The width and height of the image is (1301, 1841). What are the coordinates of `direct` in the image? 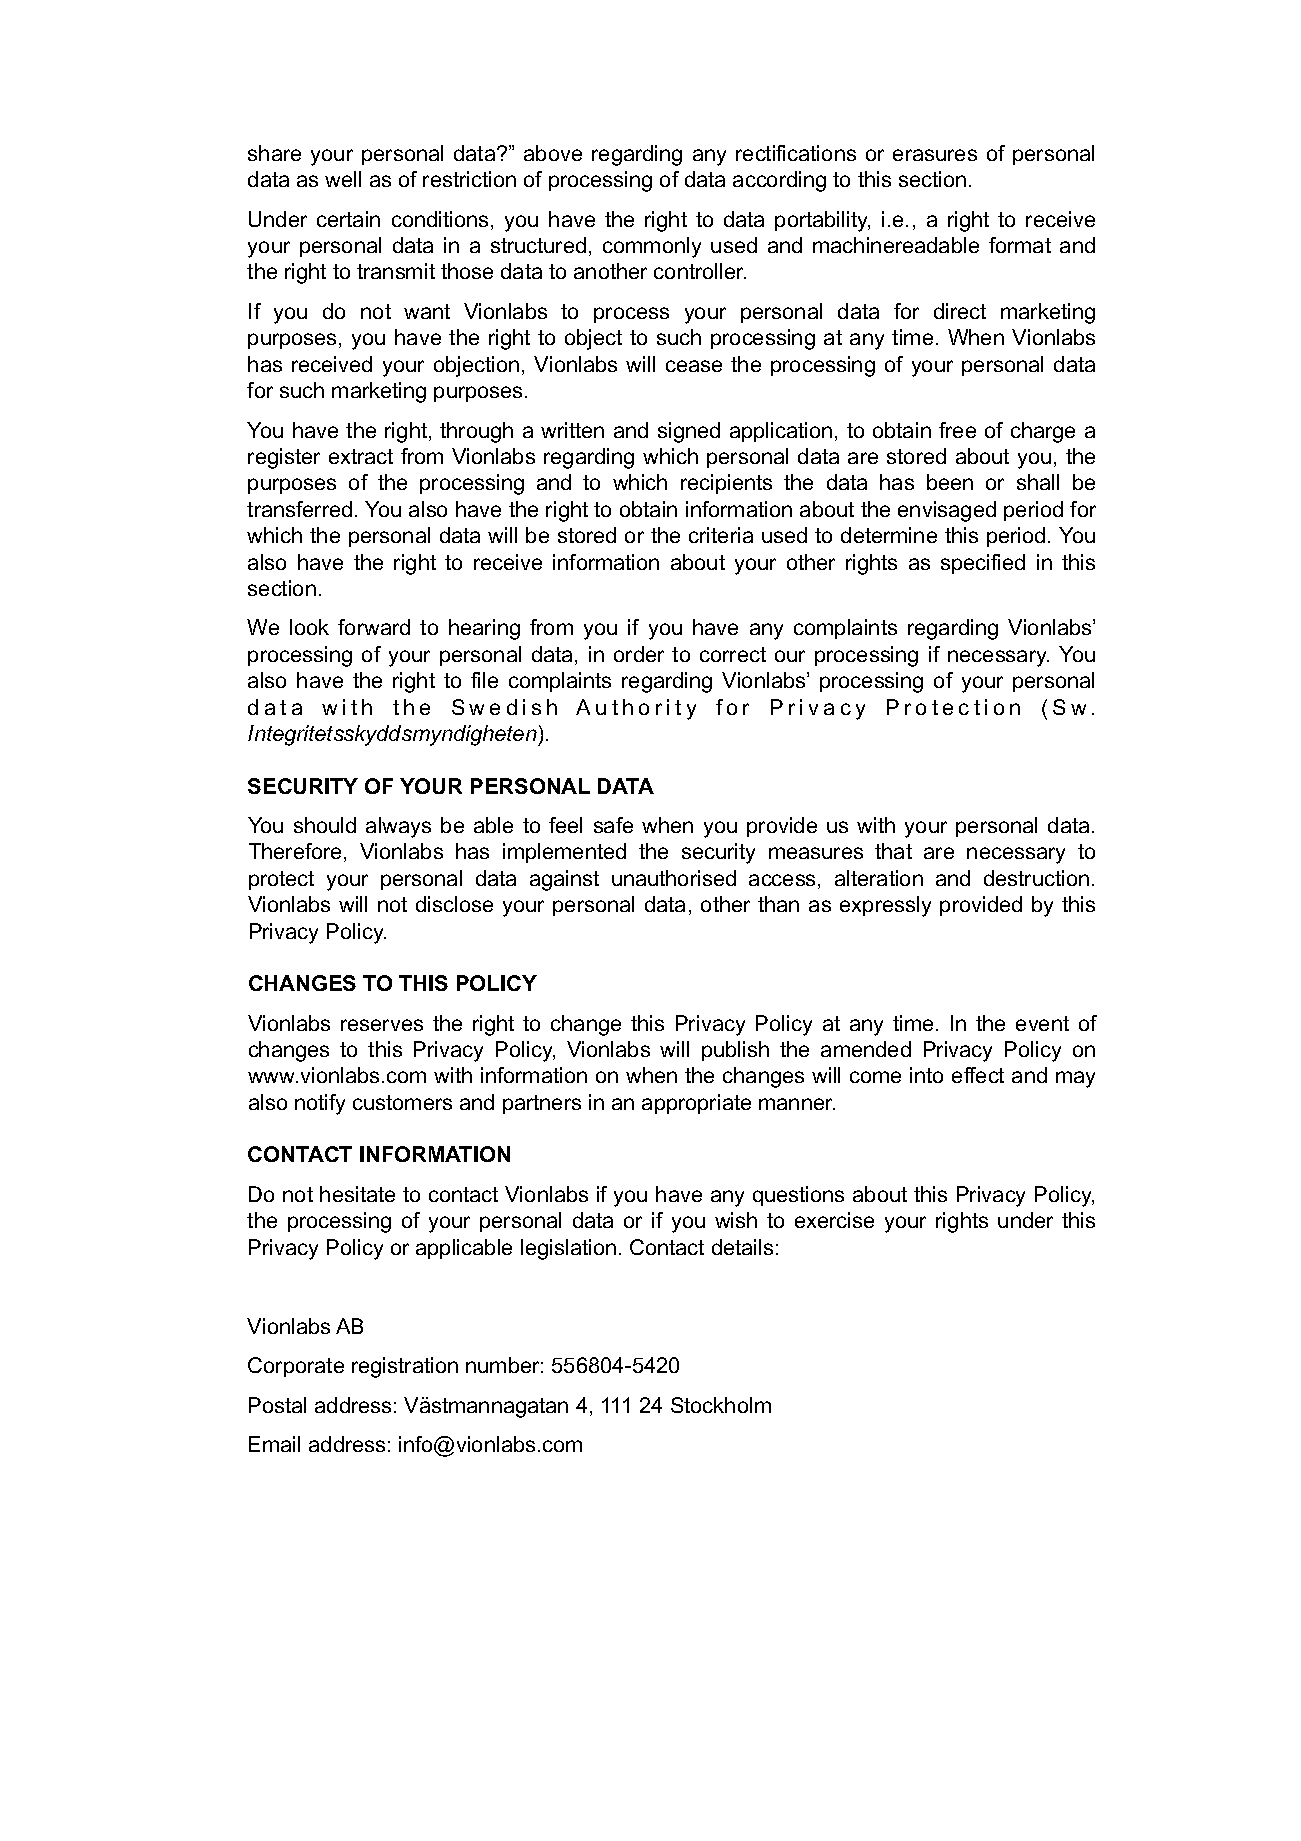 It's located at (960, 311).
